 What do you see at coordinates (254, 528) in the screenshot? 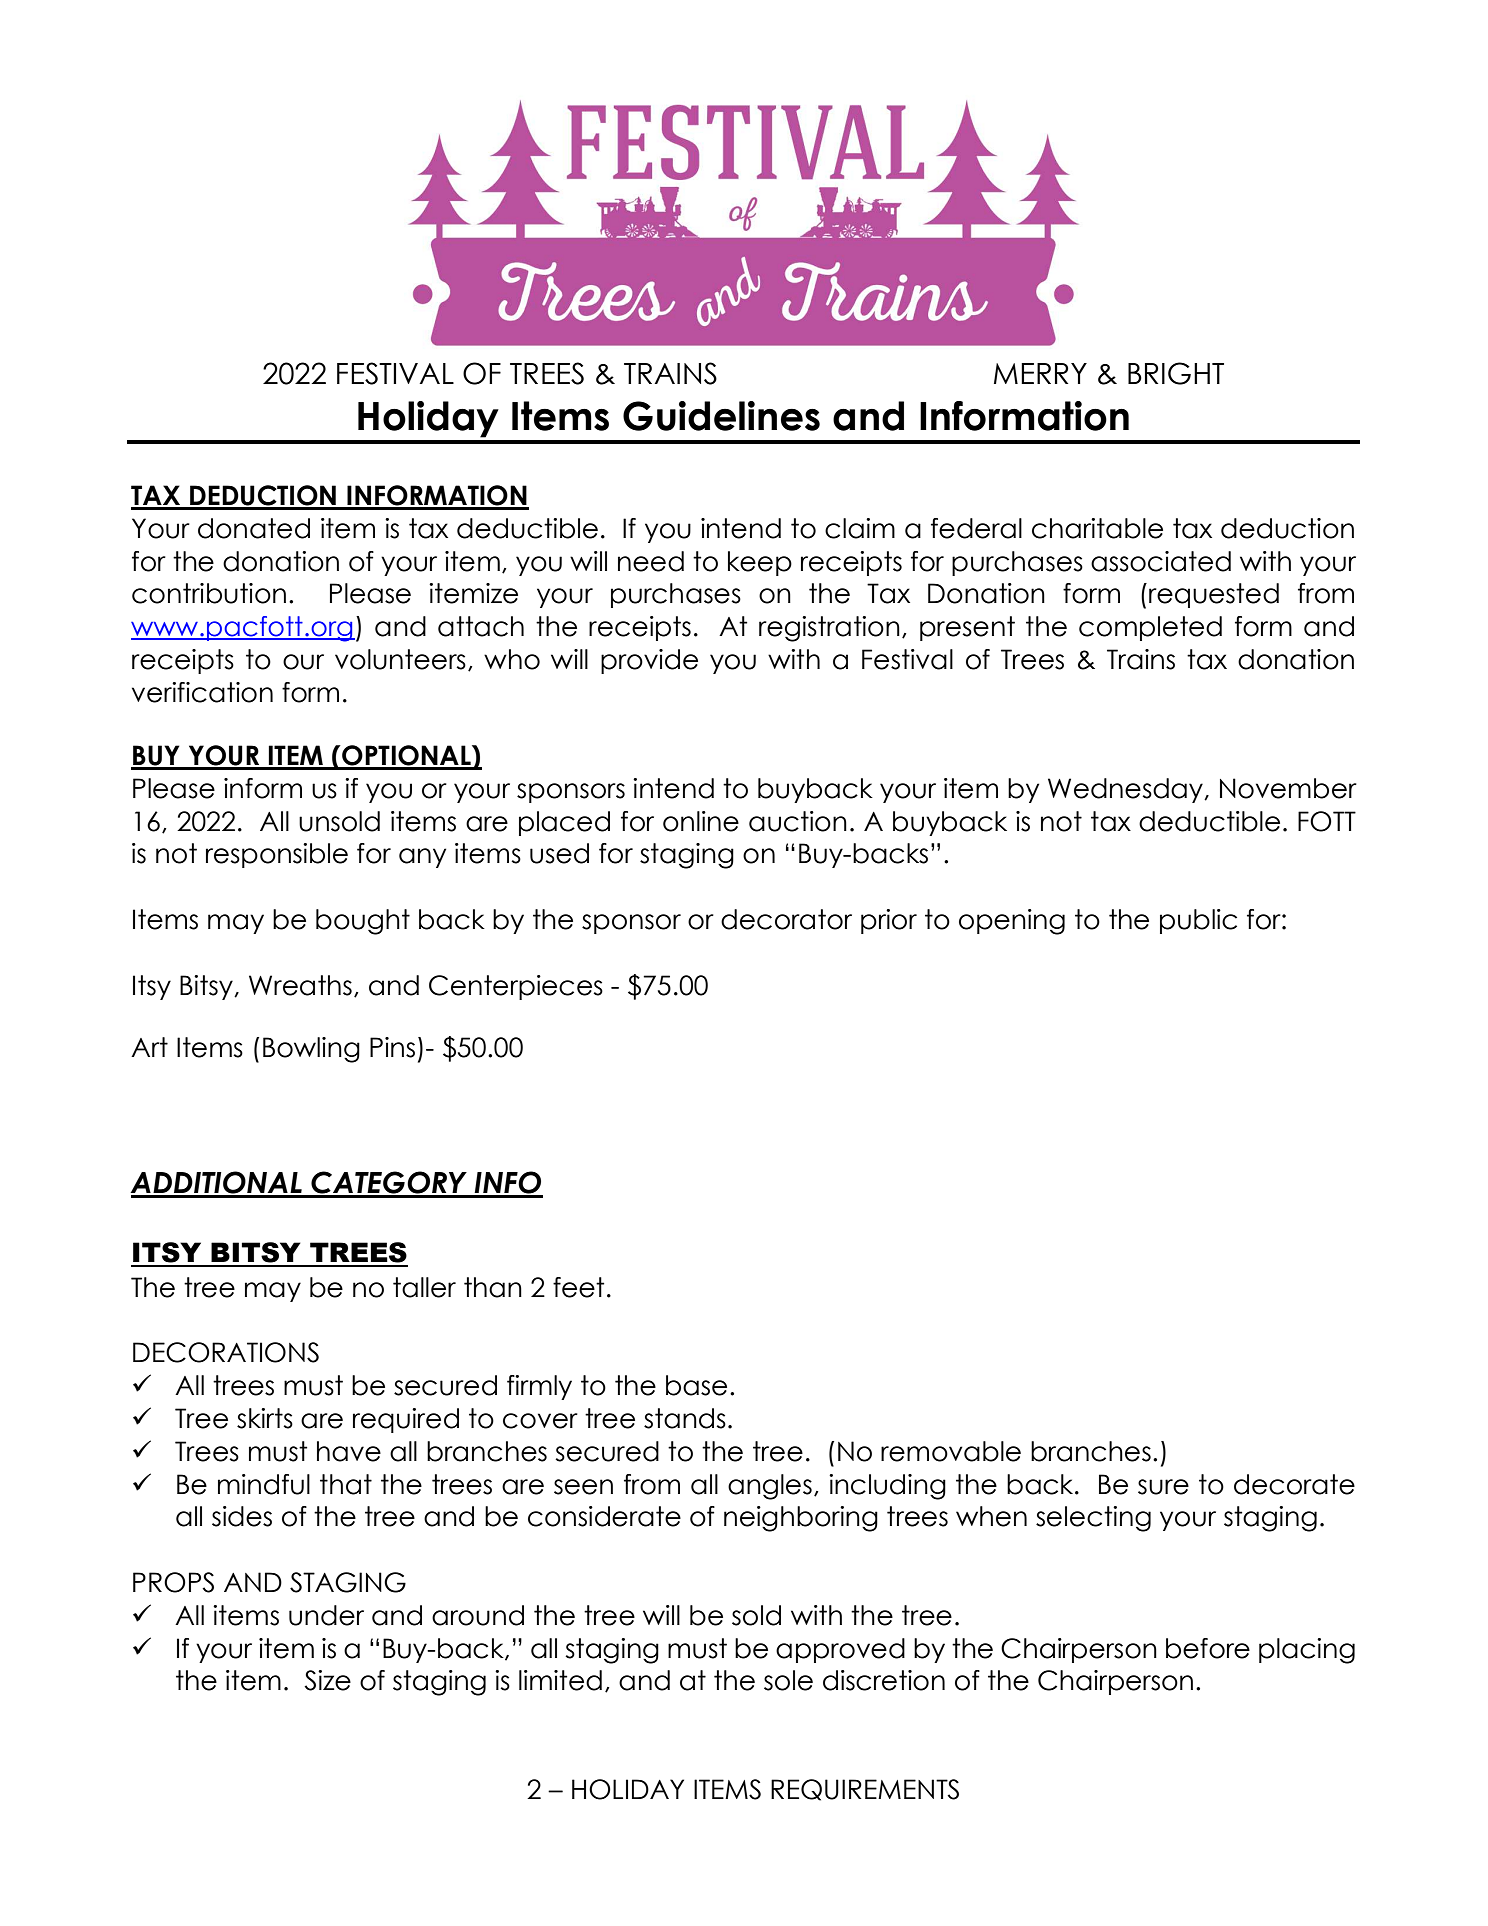
I see `donated` at bounding box center [254, 528].
